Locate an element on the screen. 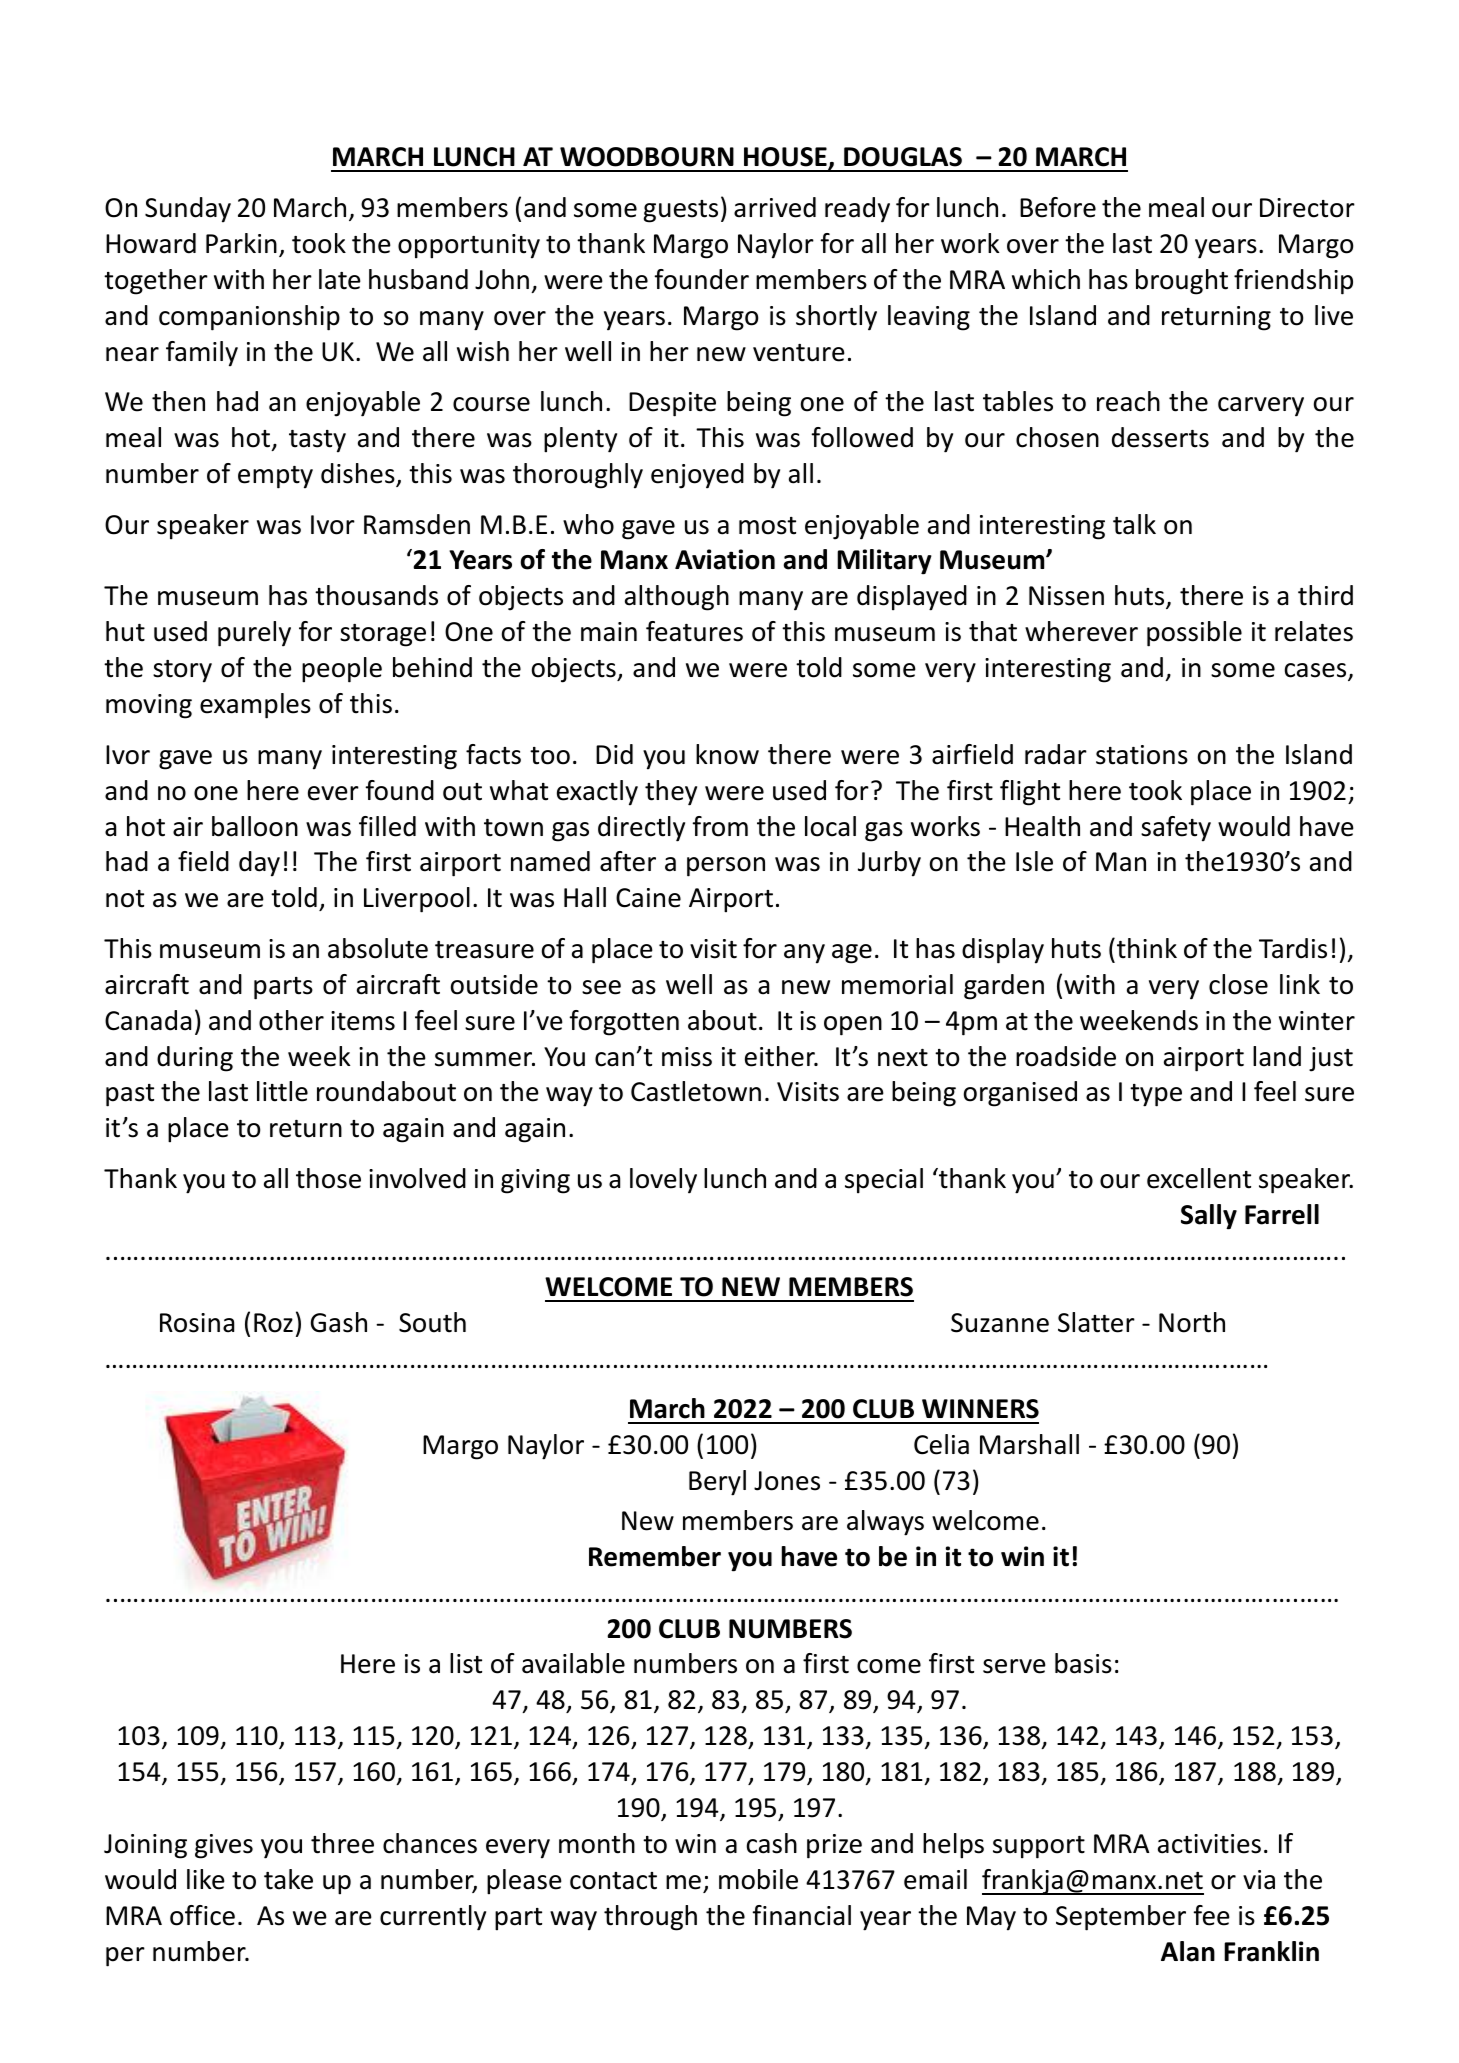 The width and height of the screenshot is (1459, 2063). take is located at coordinates (288, 1879).
